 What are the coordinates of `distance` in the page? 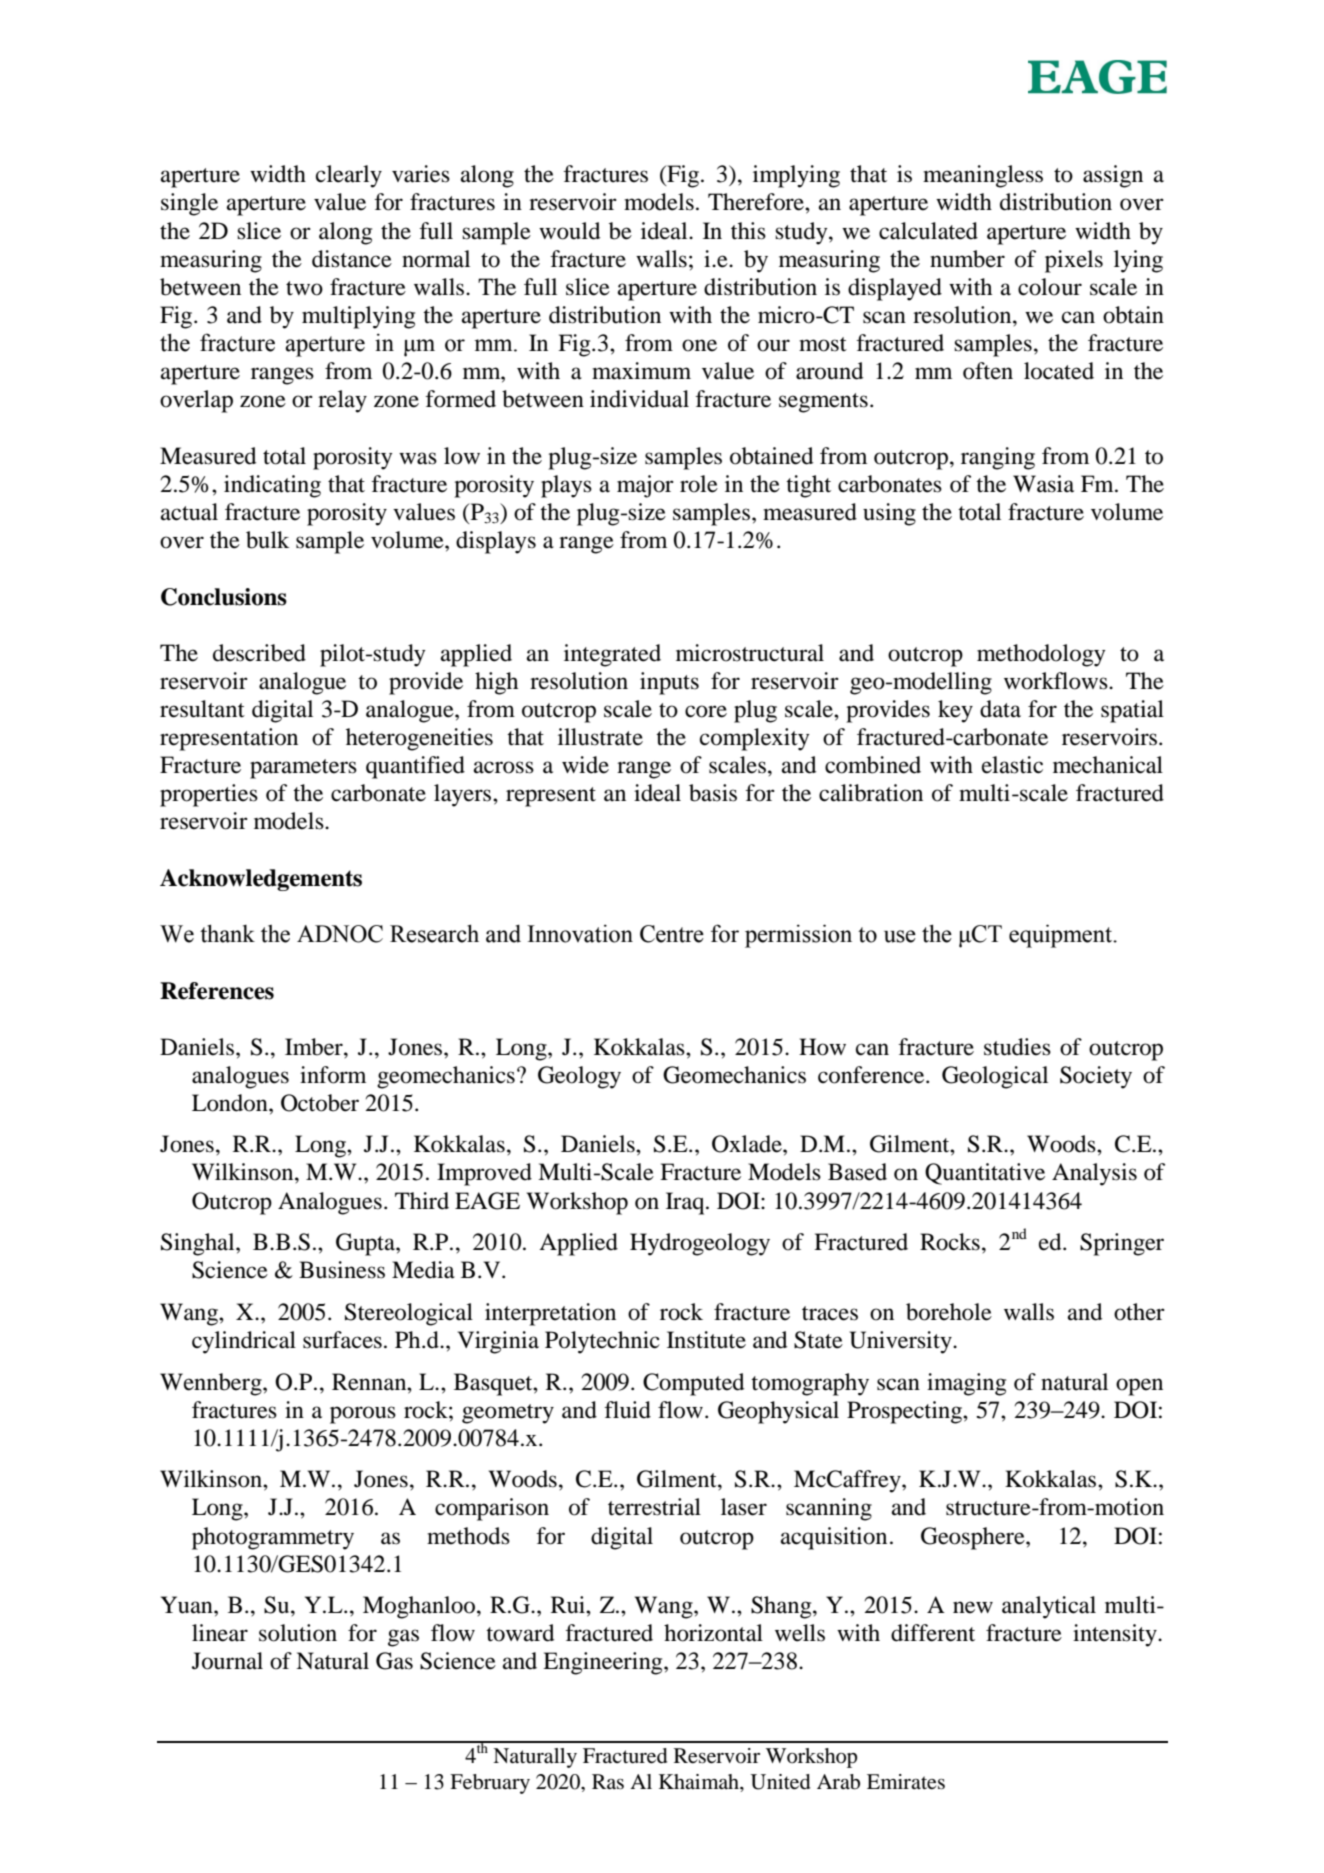 It's located at (352, 259).
